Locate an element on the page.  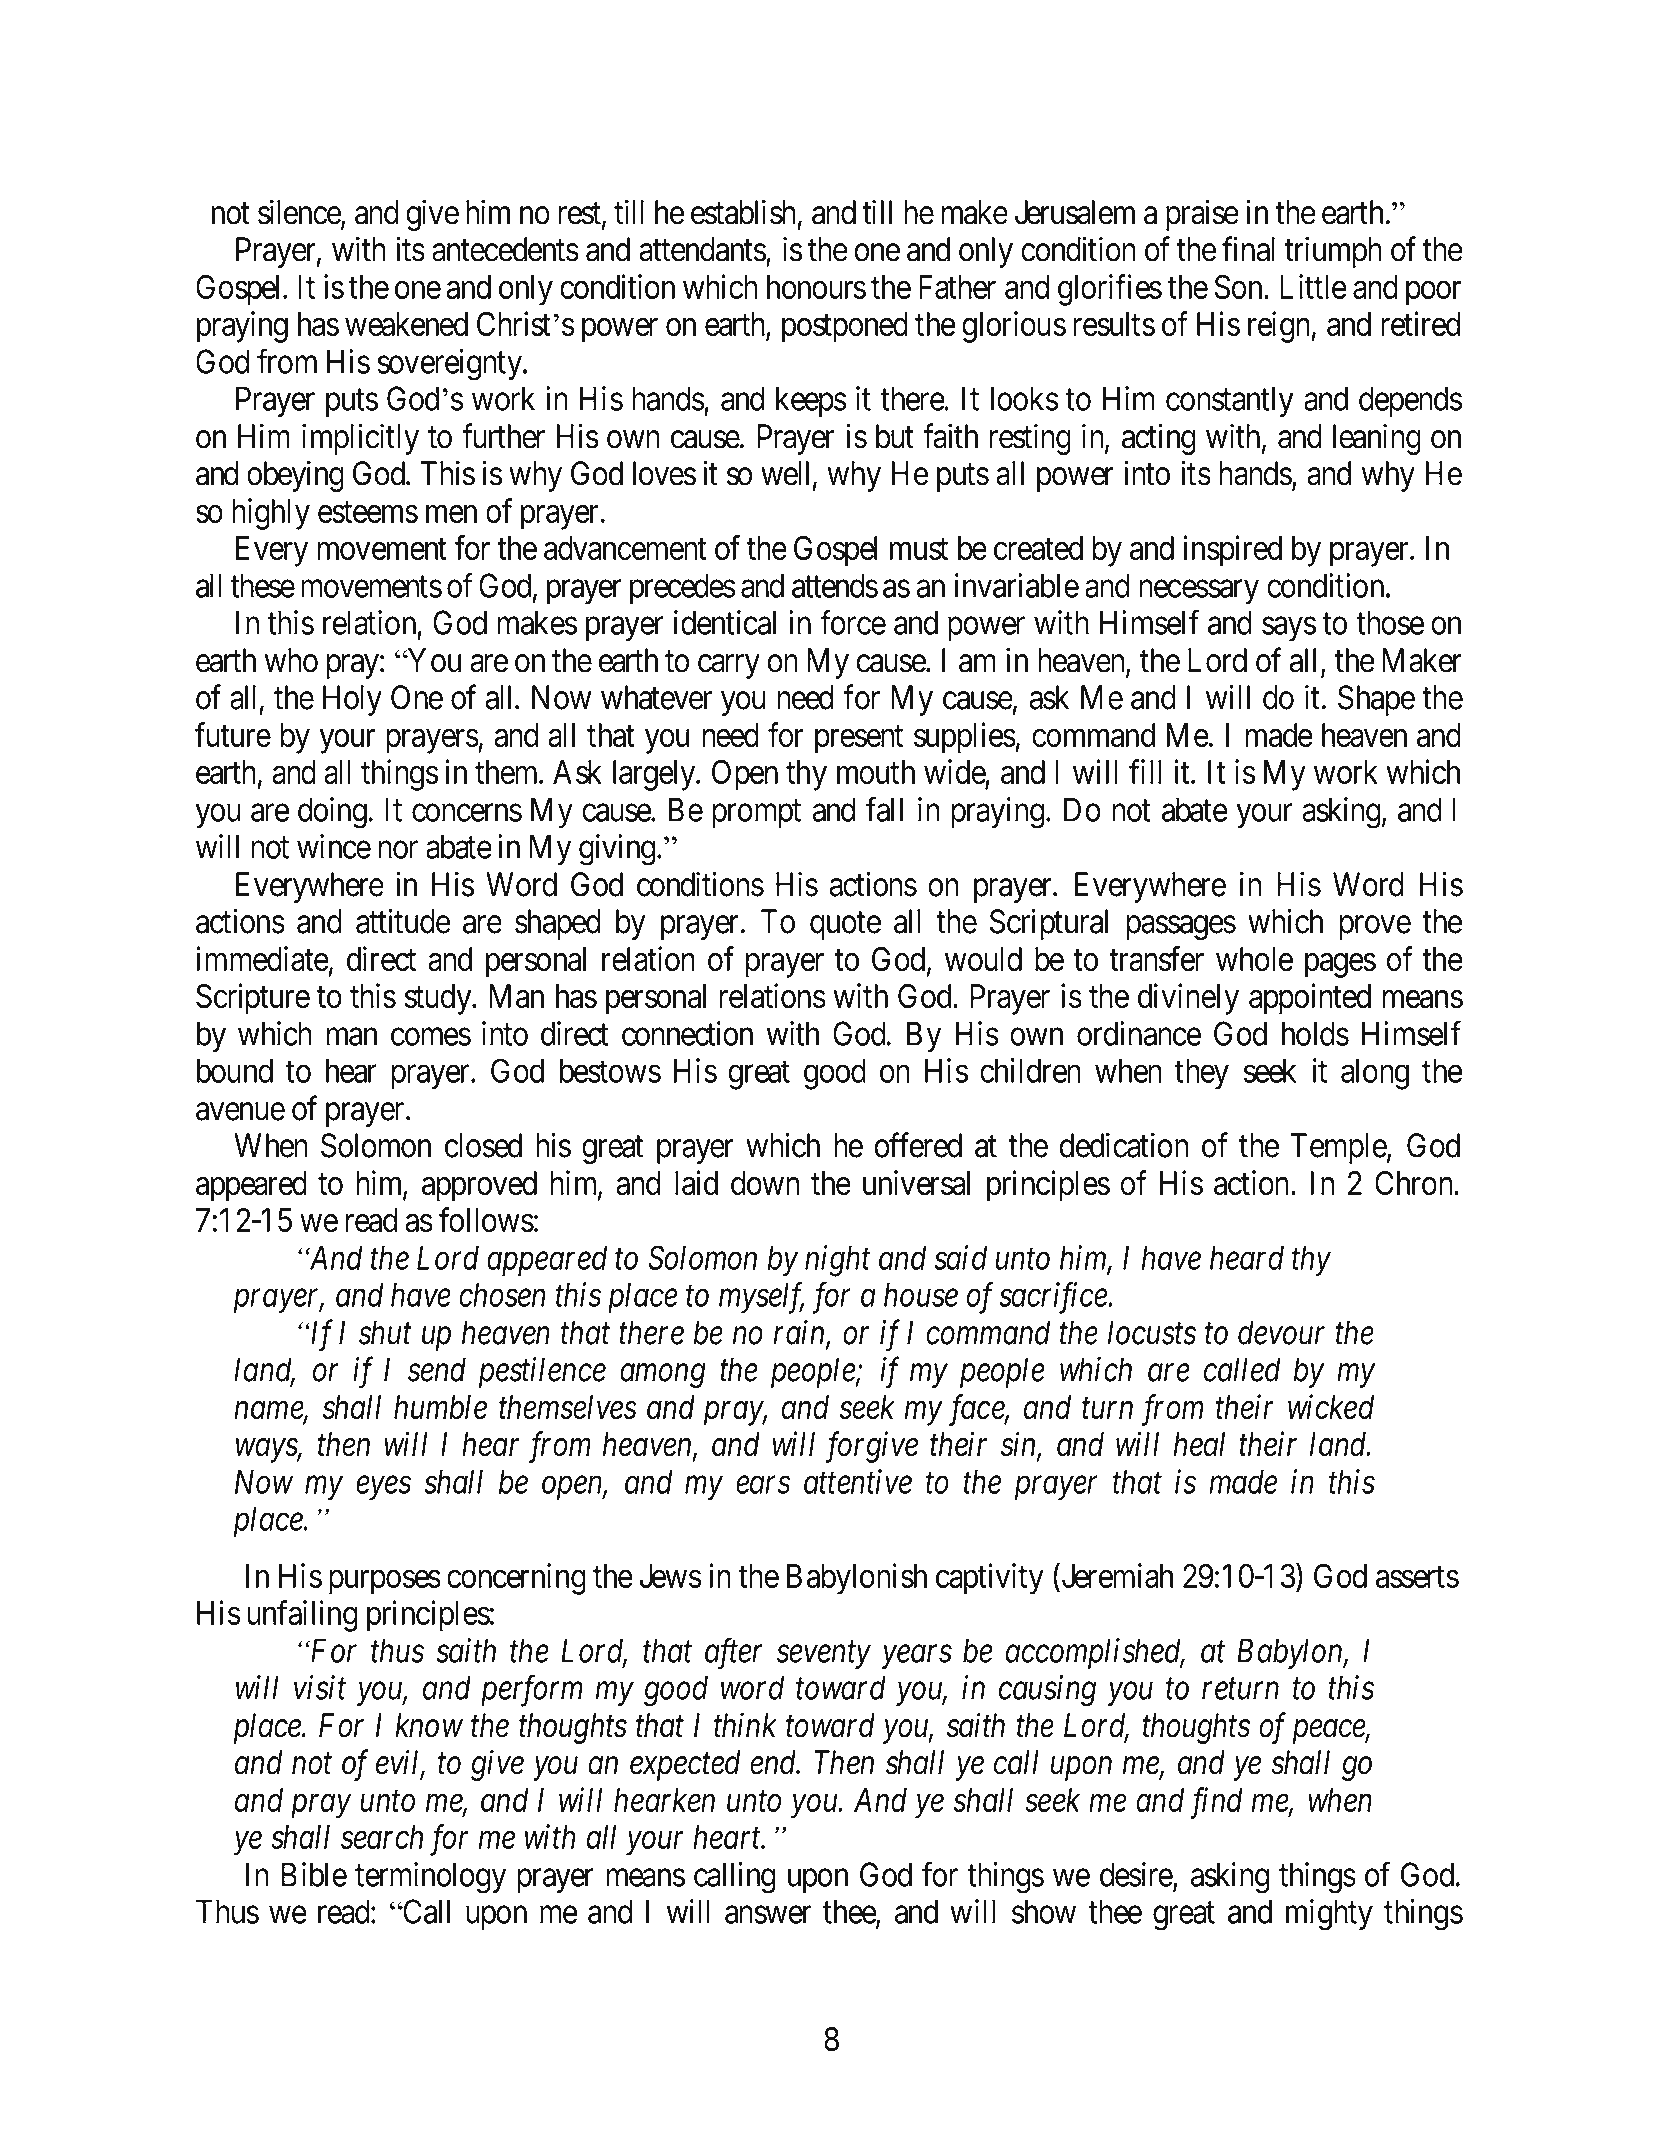
holds is located at coordinates (1315, 1033).
